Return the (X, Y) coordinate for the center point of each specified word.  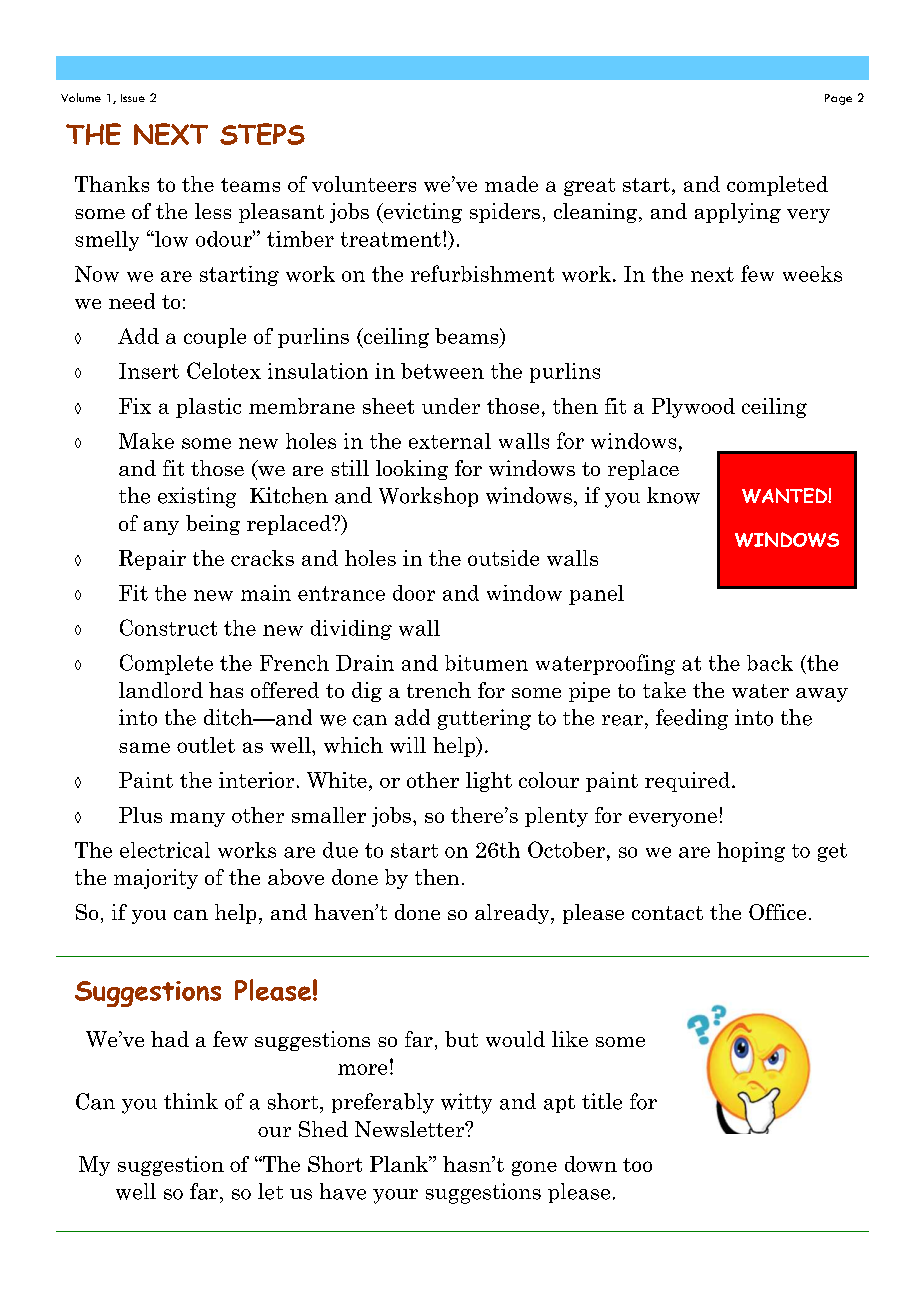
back (770, 663)
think (191, 1101)
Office (777, 912)
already (513, 914)
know (673, 495)
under (451, 406)
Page (838, 99)
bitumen (486, 663)
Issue (133, 98)
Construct (168, 627)
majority (156, 879)
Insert (149, 371)
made (511, 184)
